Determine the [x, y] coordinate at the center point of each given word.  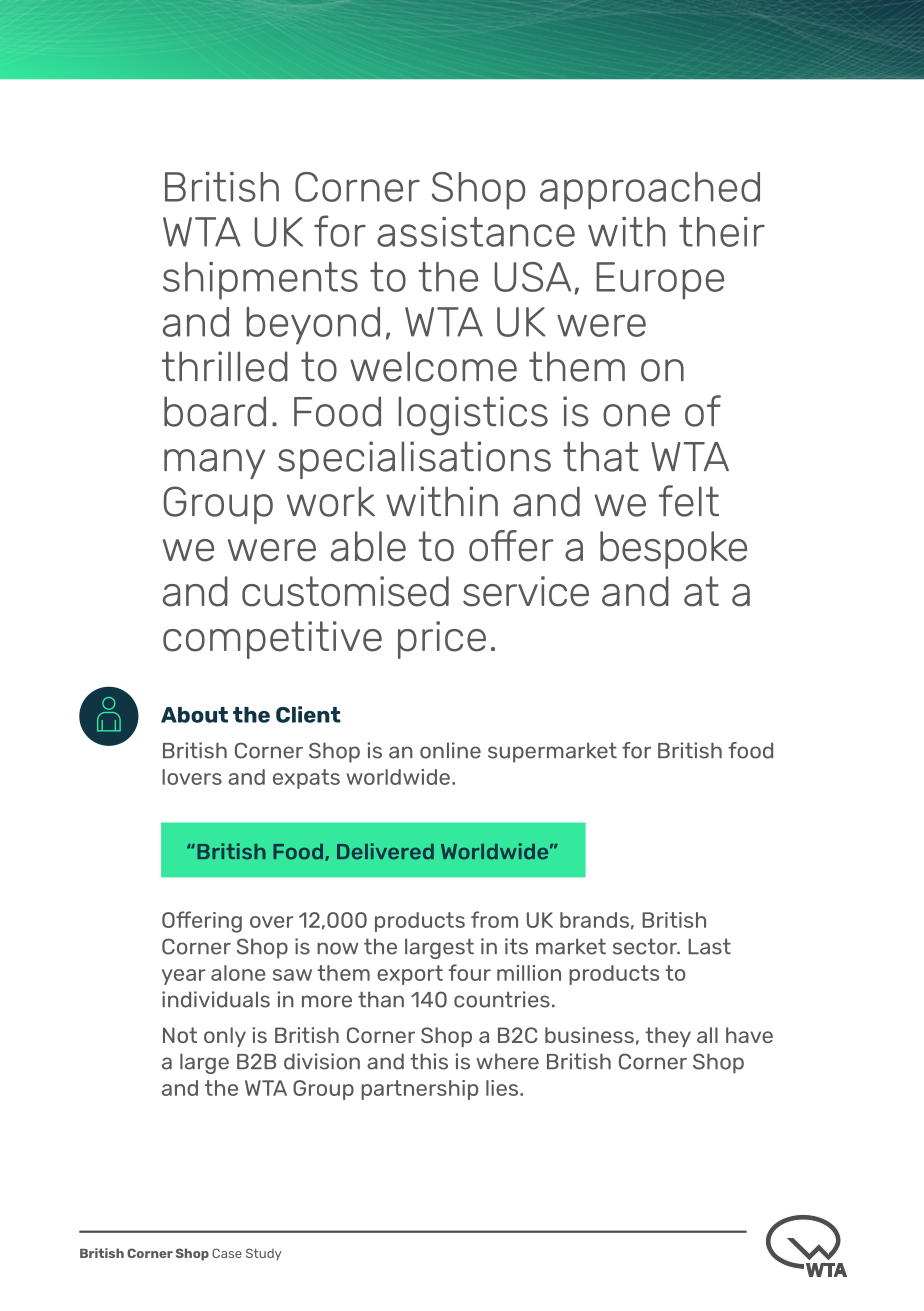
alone [238, 973]
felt [689, 501]
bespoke [673, 550]
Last [709, 946]
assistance [476, 232]
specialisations [414, 460]
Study [264, 1254]
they [668, 1037]
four [469, 972]
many [214, 464]
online [450, 750]
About [194, 715]
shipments [260, 281]
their [722, 232]
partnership [419, 1090]
